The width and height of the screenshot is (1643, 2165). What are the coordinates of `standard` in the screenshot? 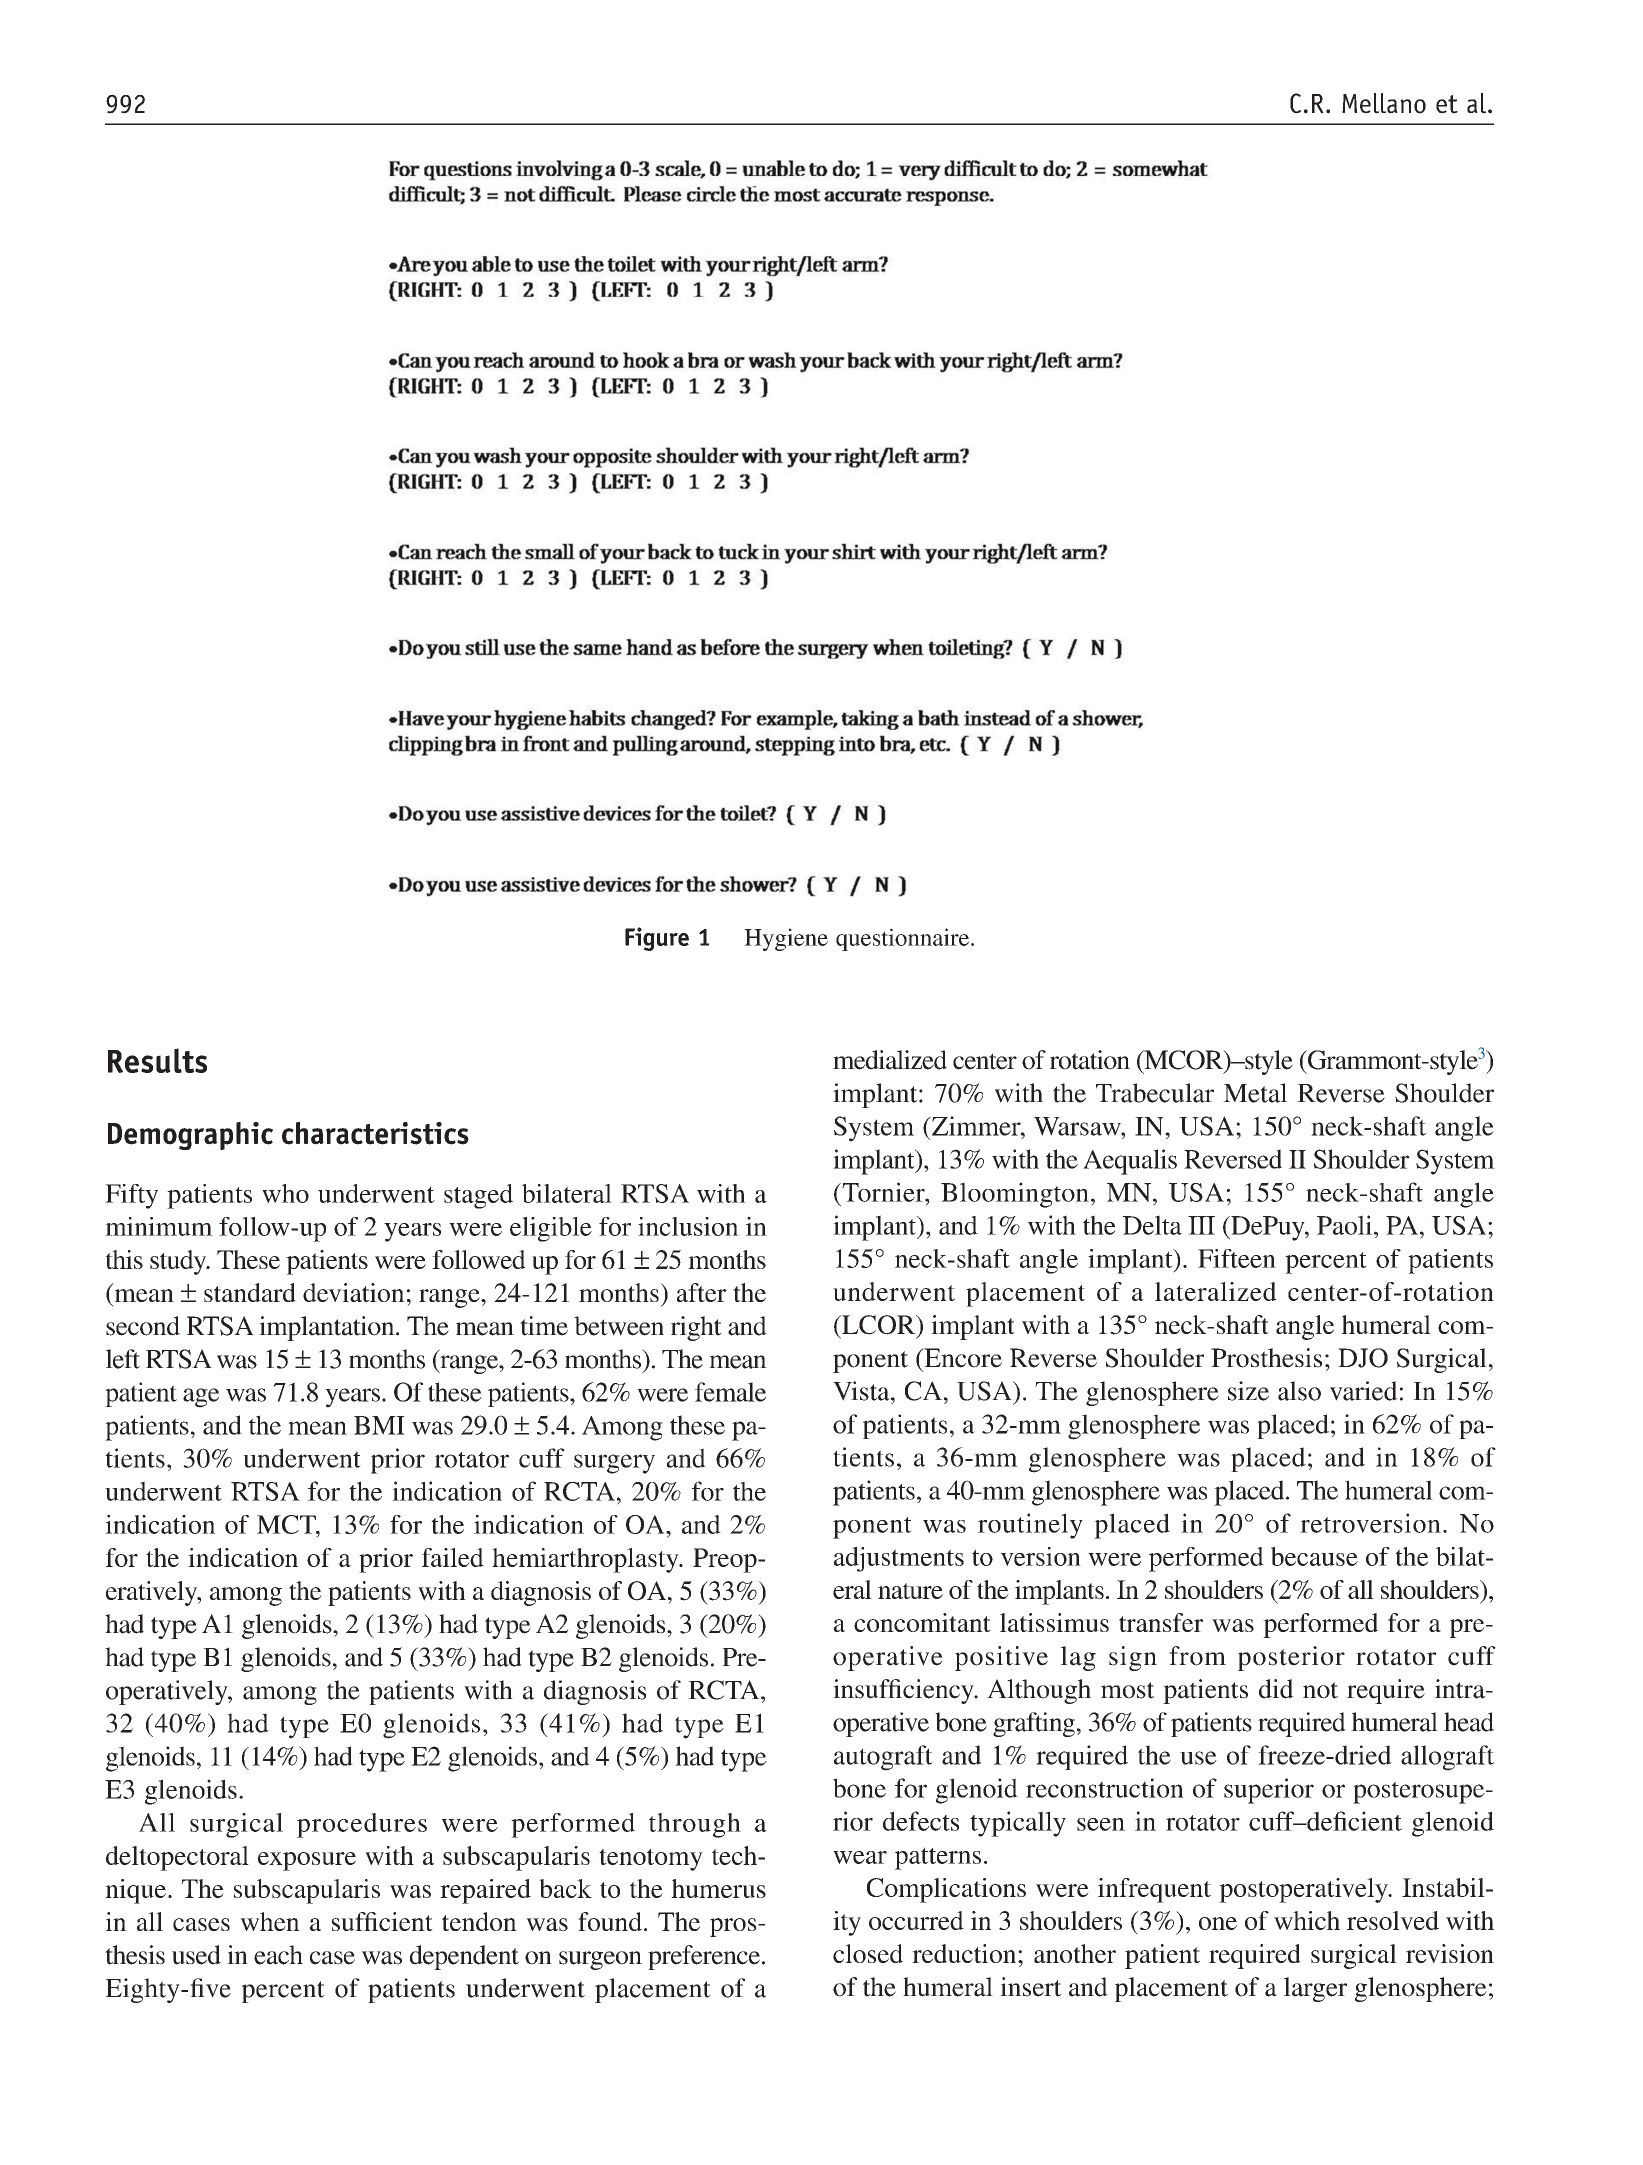 It's located at (250, 1292).
